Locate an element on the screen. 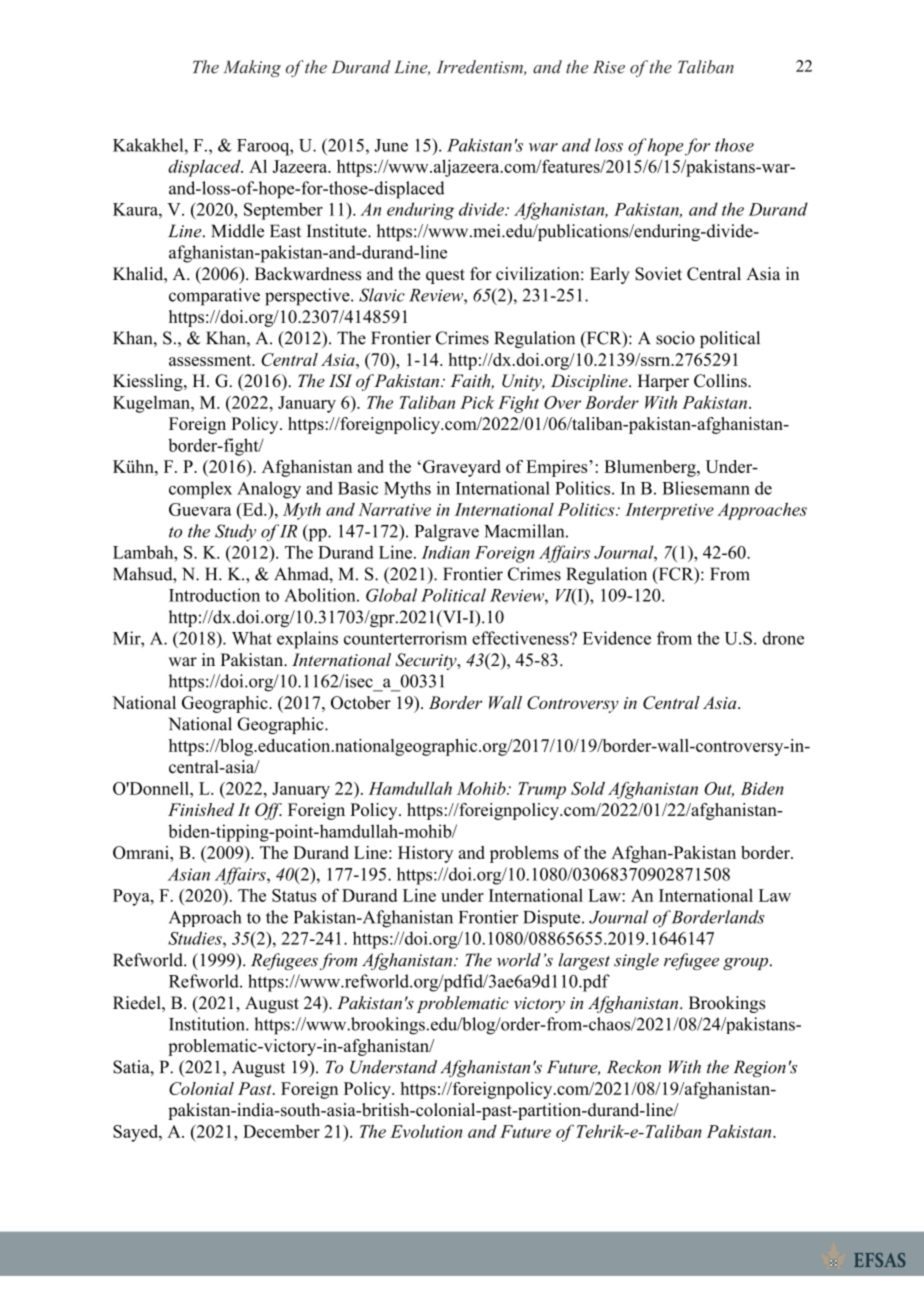 The image size is (924, 1308). Finished is located at coordinates (201, 809).
